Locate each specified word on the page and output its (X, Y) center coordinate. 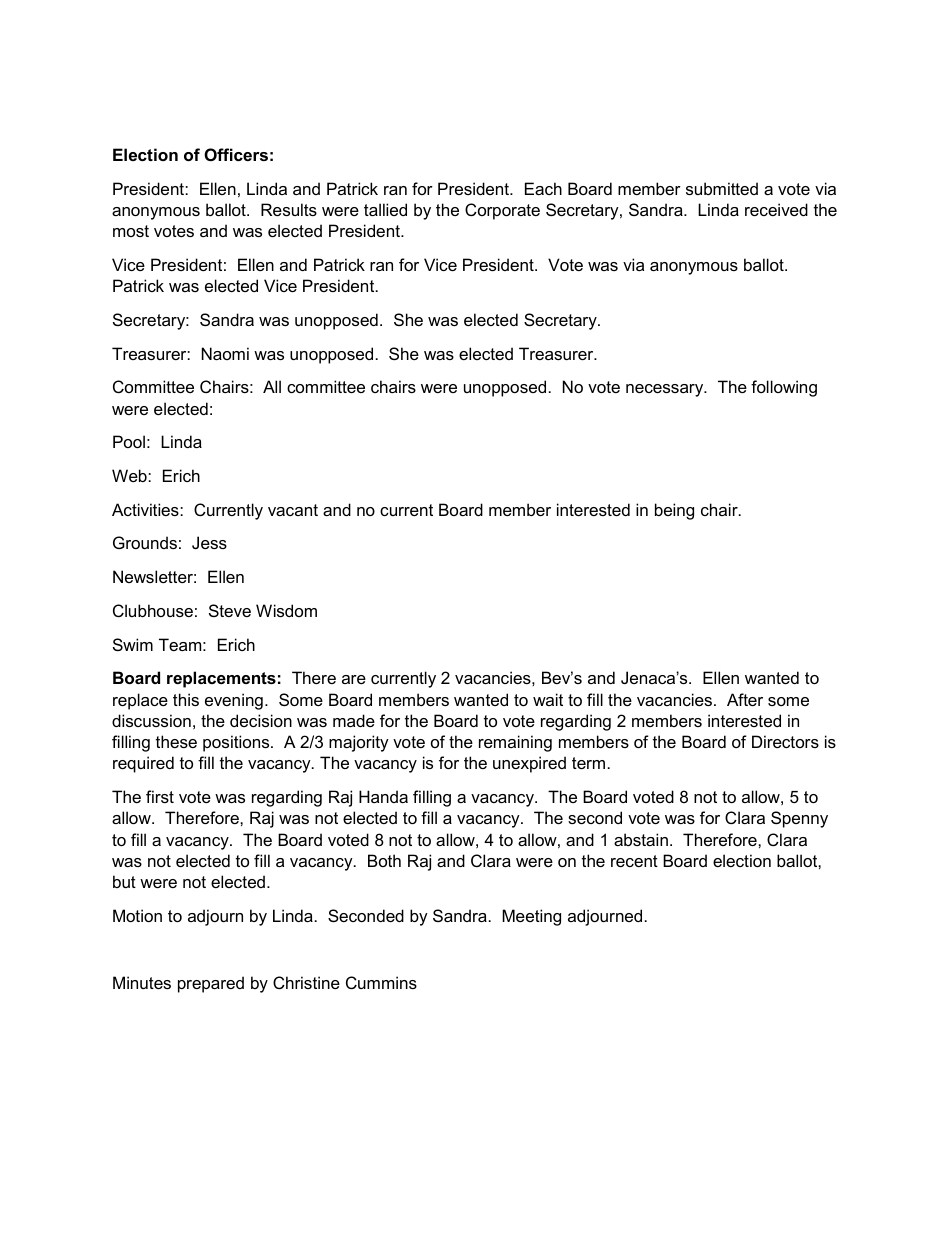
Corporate (502, 211)
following (784, 388)
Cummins (381, 982)
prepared (211, 984)
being (674, 511)
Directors (785, 741)
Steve (230, 610)
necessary (666, 390)
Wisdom (286, 610)
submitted (722, 188)
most (131, 231)
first (160, 796)
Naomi (225, 353)
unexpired (529, 764)
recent (634, 861)
